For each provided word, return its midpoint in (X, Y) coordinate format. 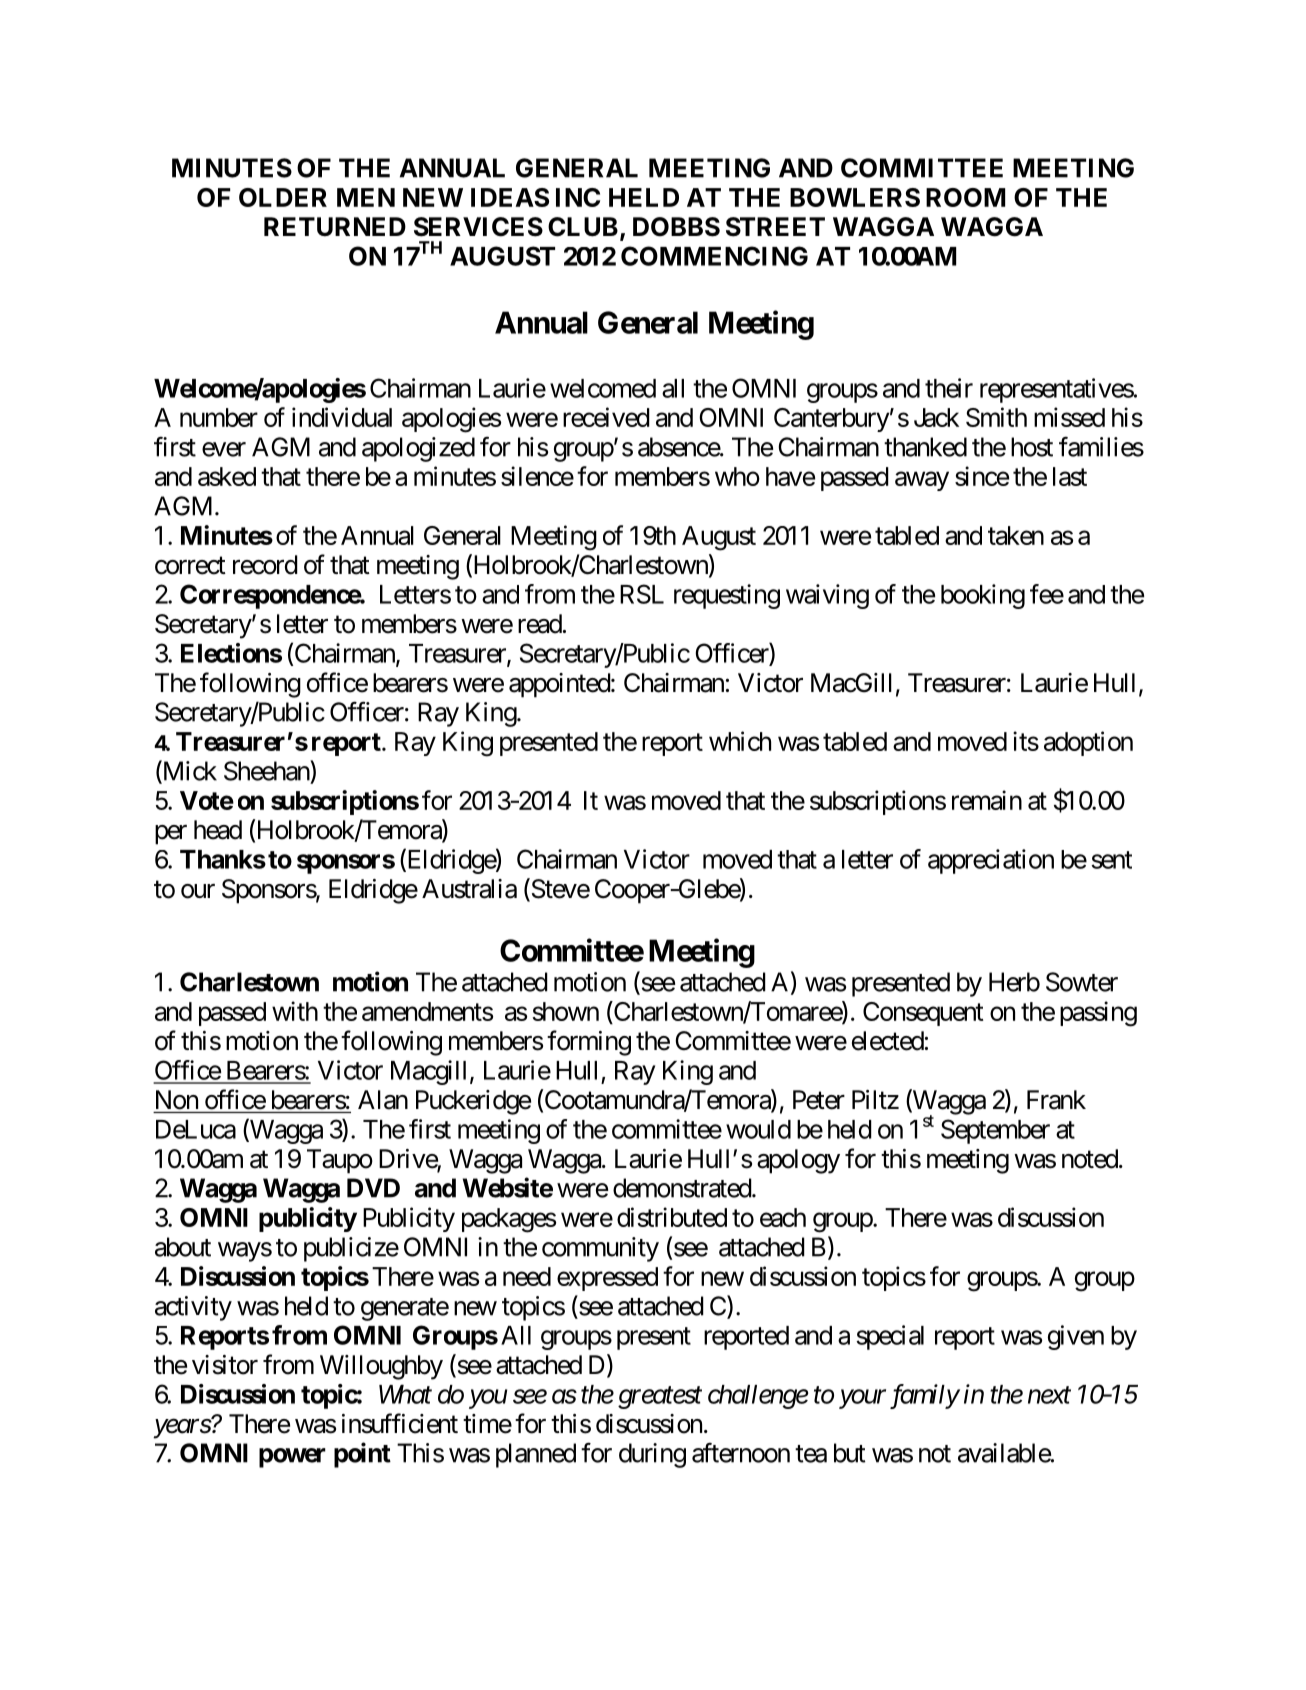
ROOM (965, 197)
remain (987, 800)
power (292, 1458)
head (218, 830)
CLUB (583, 227)
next (1049, 1395)
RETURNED (335, 227)
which (740, 741)
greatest (660, 1398)
